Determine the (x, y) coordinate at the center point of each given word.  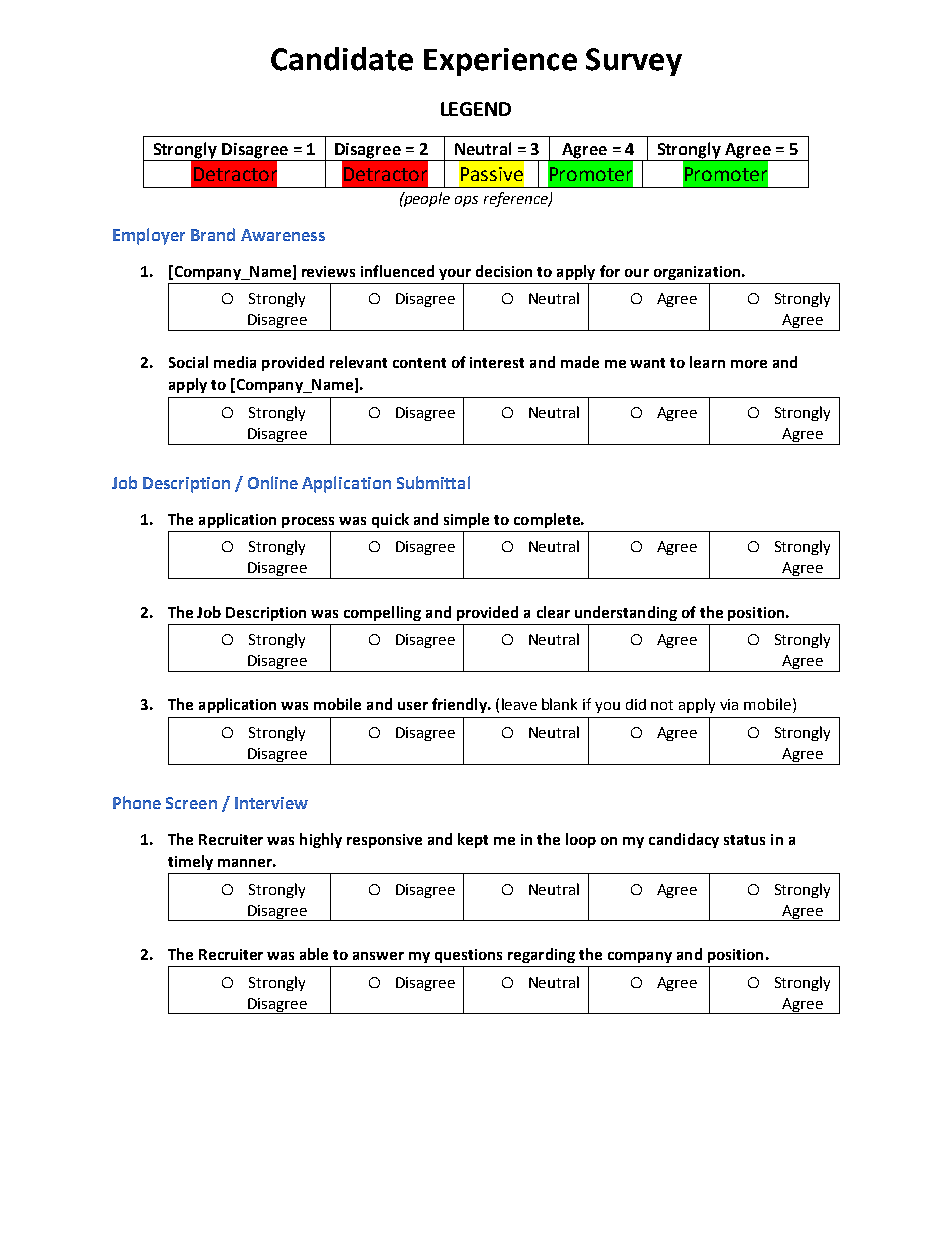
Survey (634, 62)
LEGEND (476, 109)
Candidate (342, 59)
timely (190, 862)
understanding (626, 613)
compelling (382, 613)
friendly (460, 705)
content (419, 363)
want (647, 363)
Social (188, 362)
